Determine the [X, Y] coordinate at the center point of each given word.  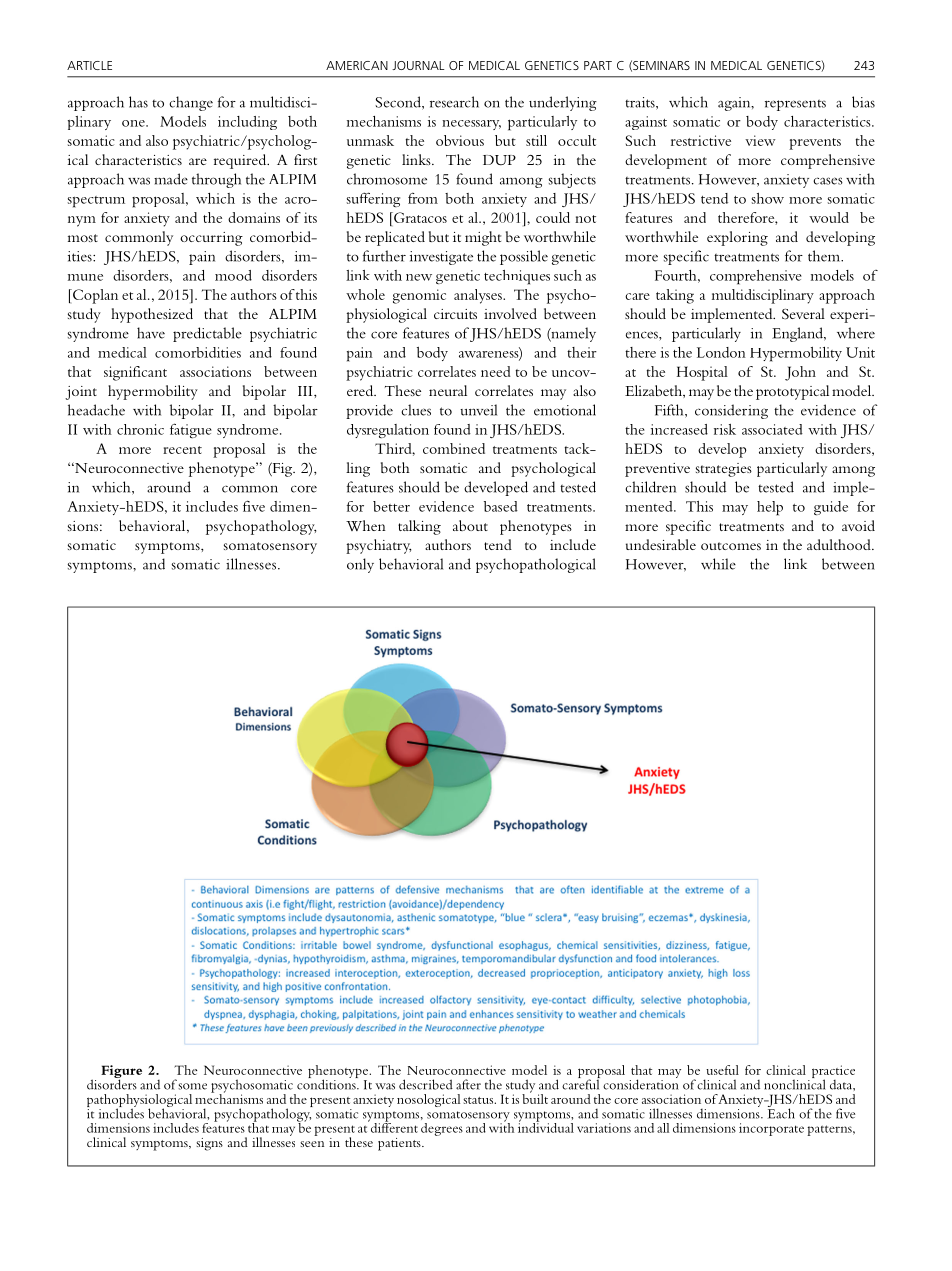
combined [454, 448]
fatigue [191, 430]
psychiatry [378, 546]
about [470, 525]
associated [772, 429]
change [191, 103]
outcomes [731, 546]
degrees [442, 1129]
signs [209, 1144]
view [760, 140]
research [454, 102]
